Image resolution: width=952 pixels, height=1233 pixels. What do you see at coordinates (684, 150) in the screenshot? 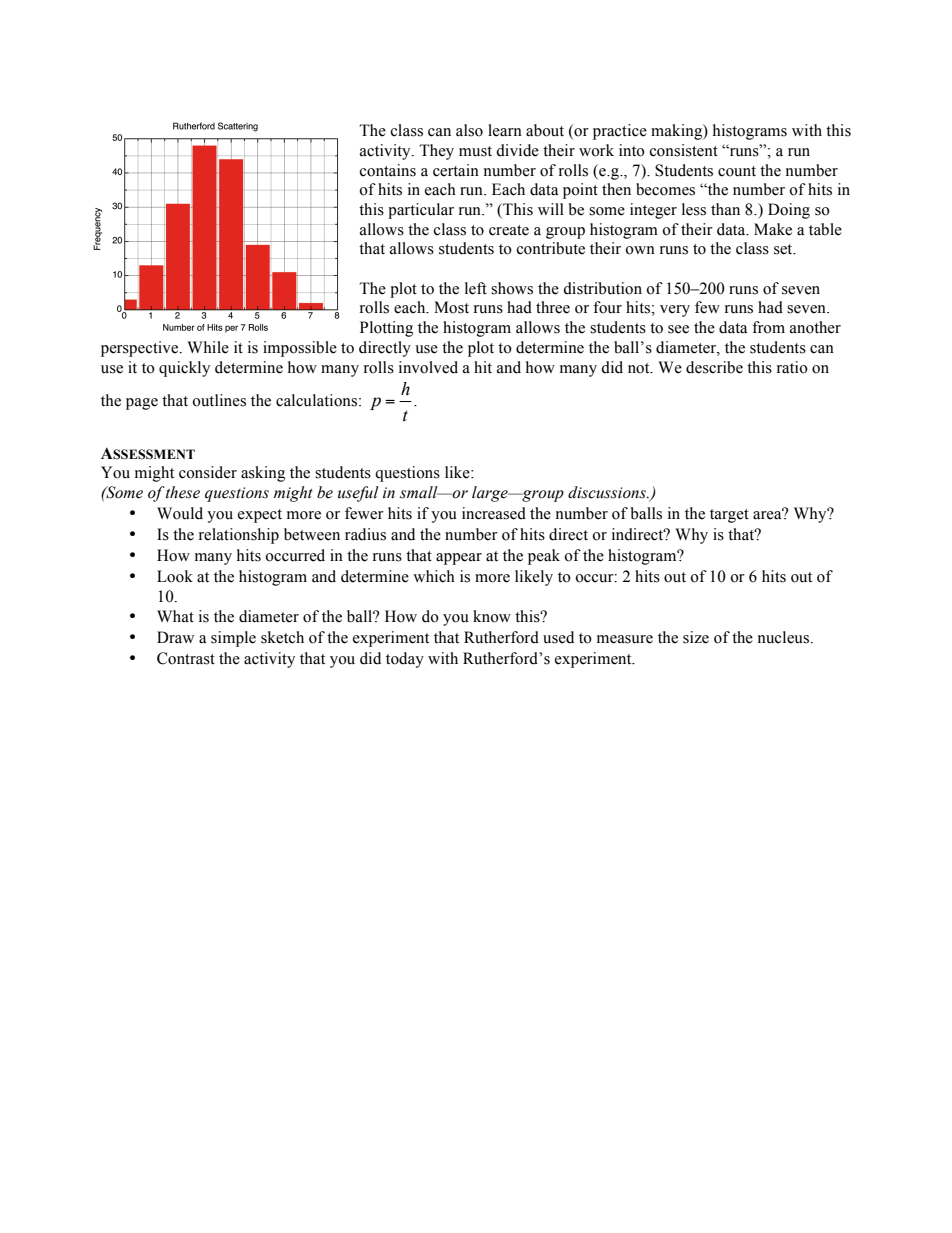
I see `consistent` at bounding box center [684, 150].
